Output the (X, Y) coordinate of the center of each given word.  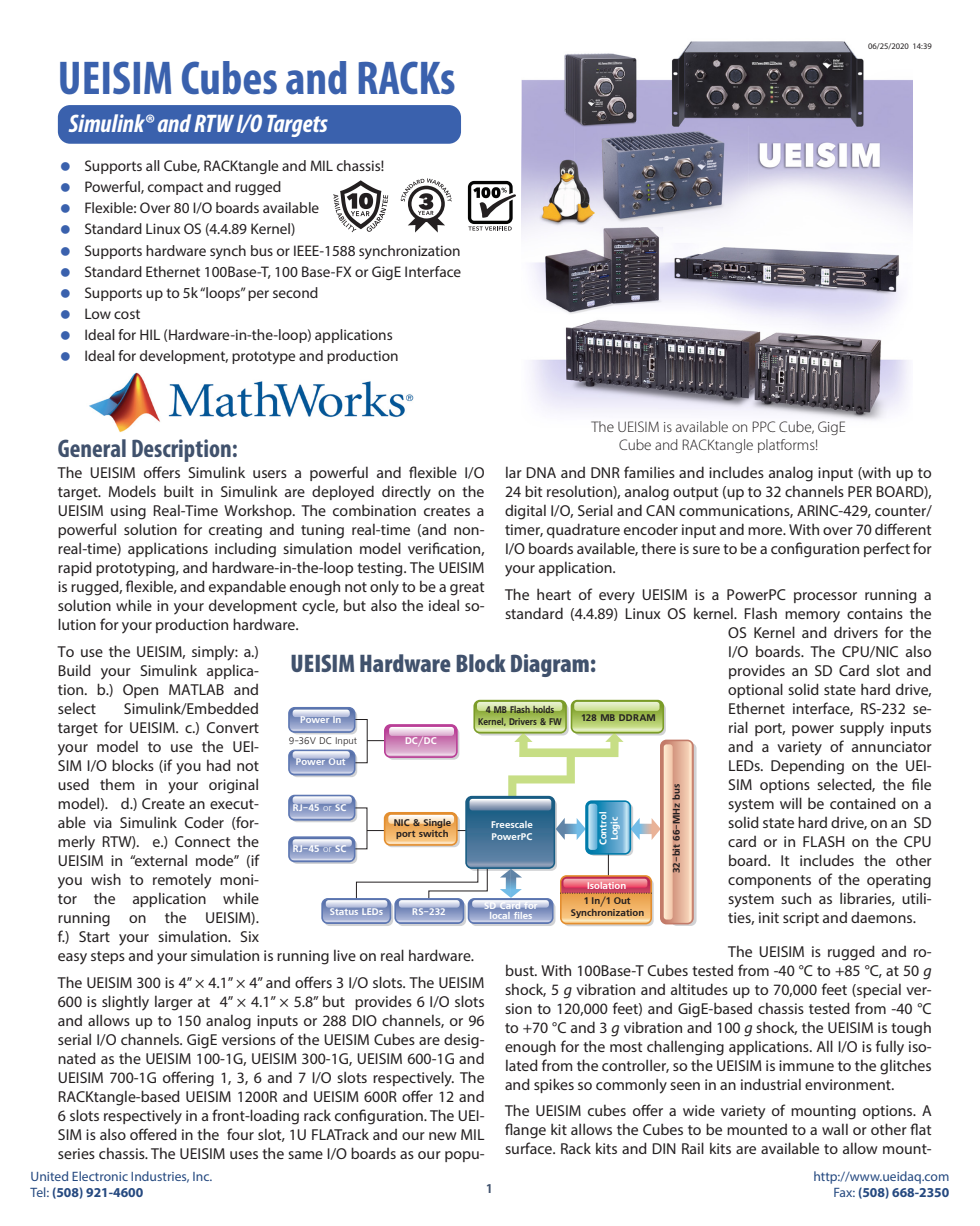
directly (406, 493)
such (796, 898)
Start (94, 936)
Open (140, 691)
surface (529, 1148)
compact (175, 188)
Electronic (100, 1176)
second (295, 292)
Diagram (550, 665)
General (92, 448)
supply (862, 729)
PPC (764, 426)
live (345, 955)
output (695, 493)
